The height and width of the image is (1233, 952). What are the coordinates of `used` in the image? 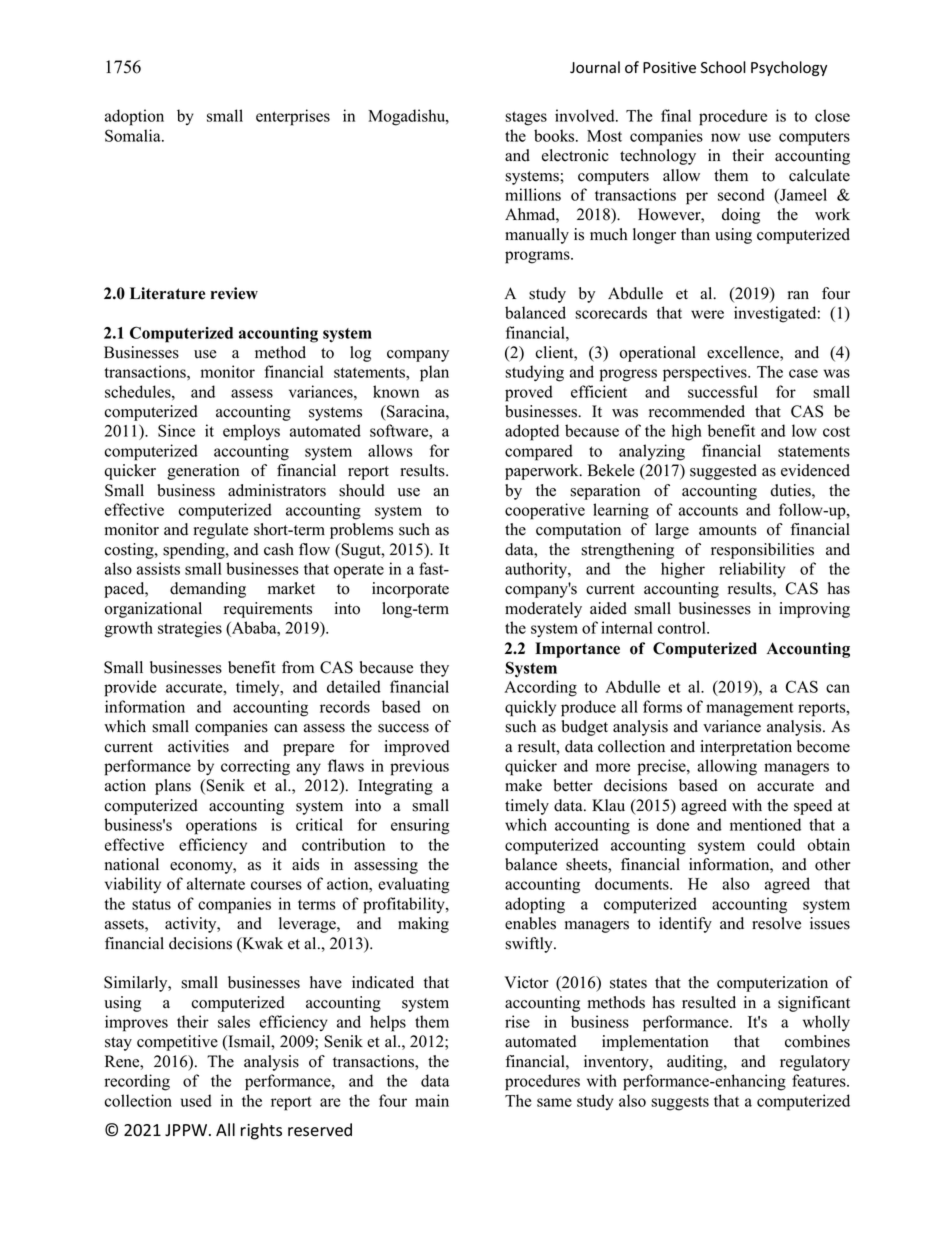 It's located at (196, 1100).
